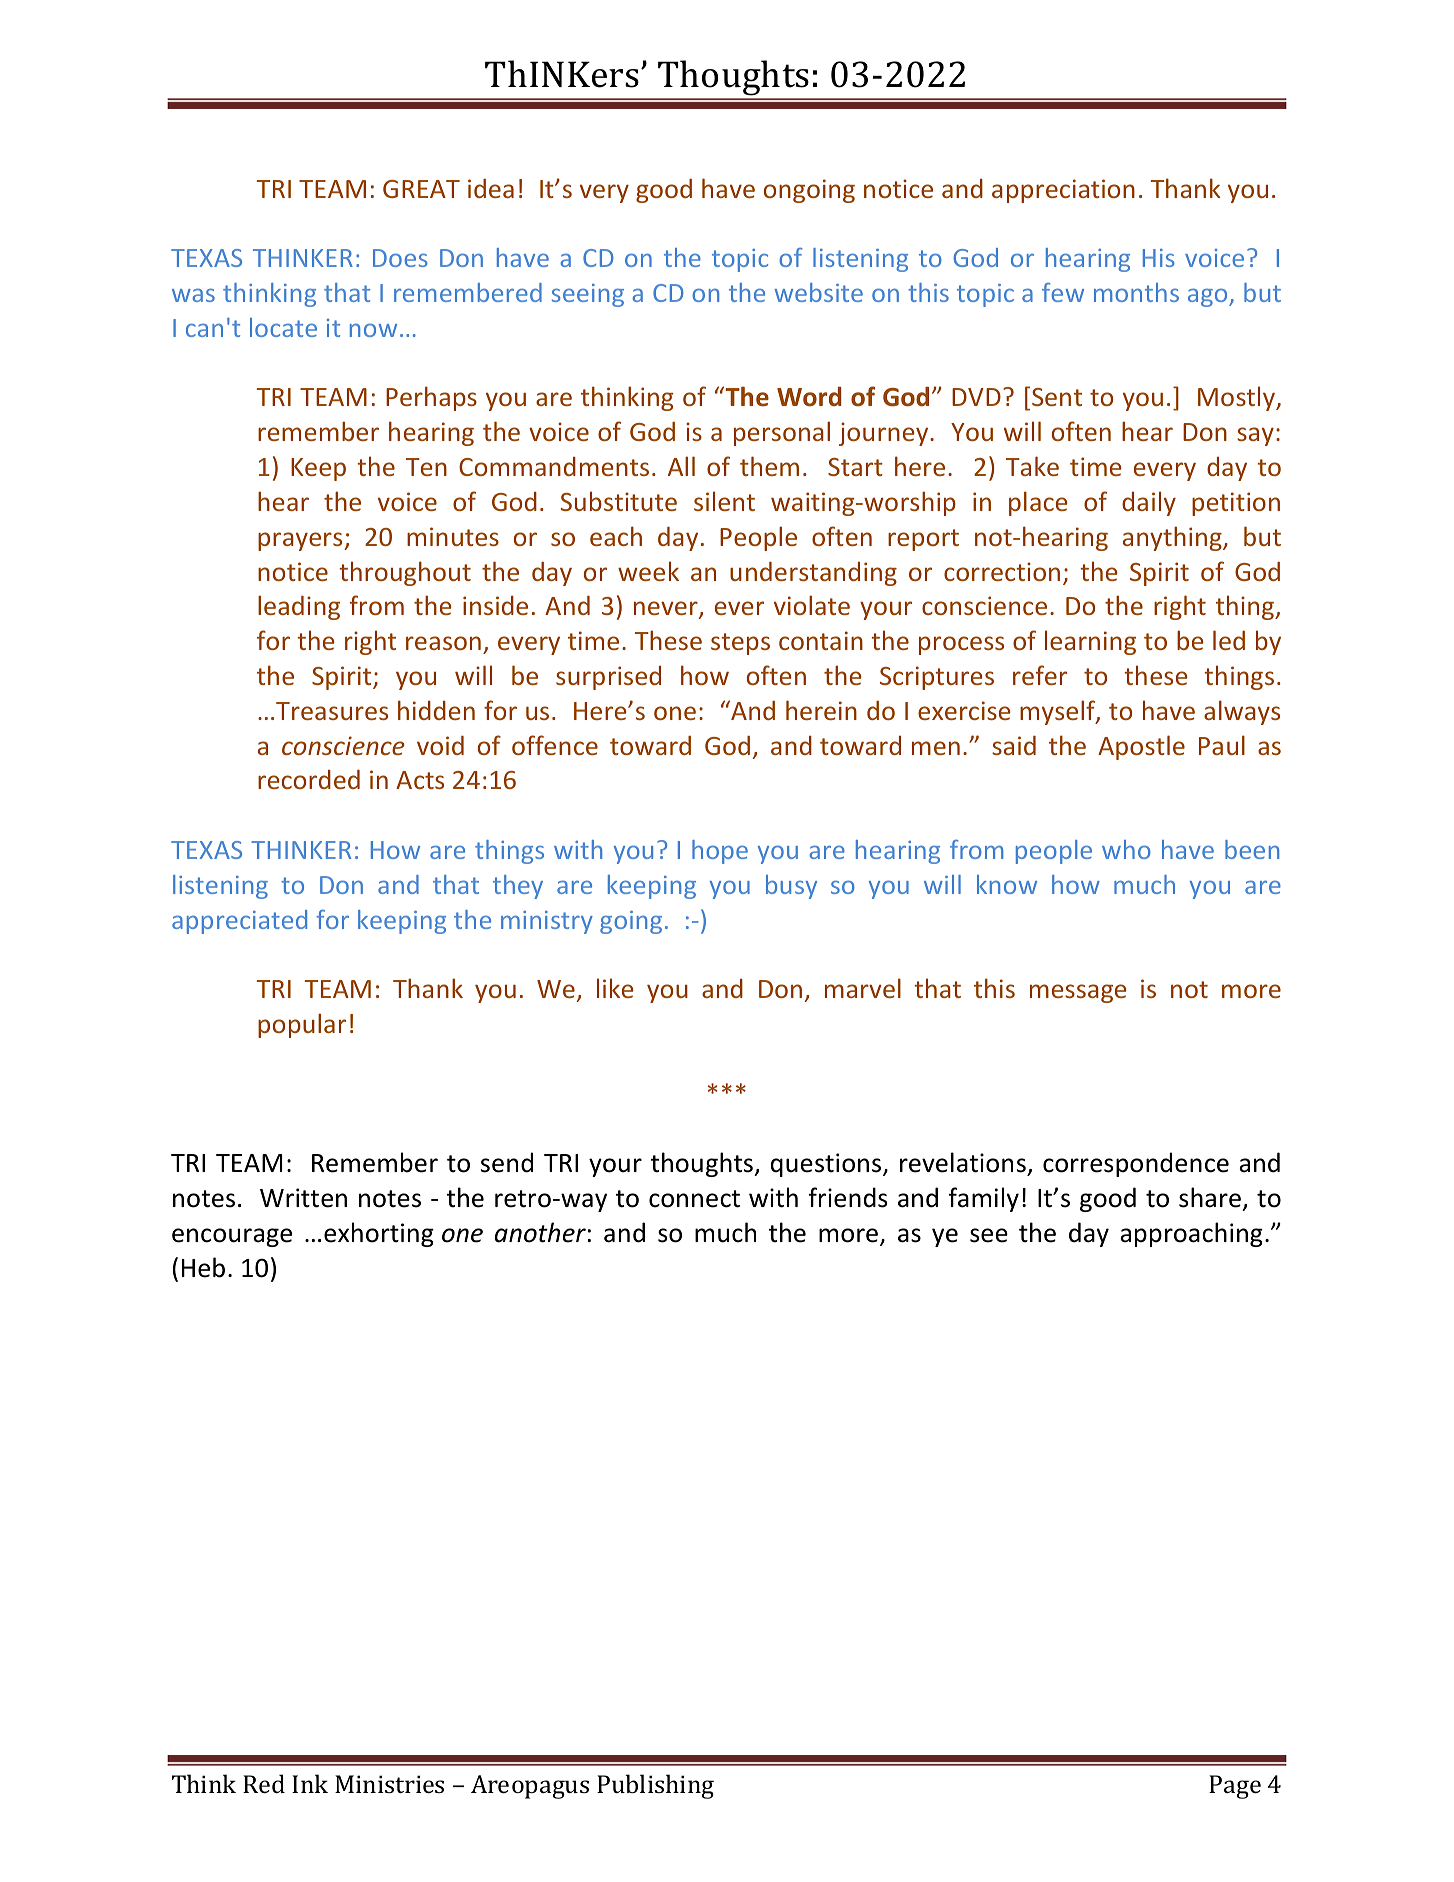 This page has width=1454, height=1882. What do you see at coordinates (694, 1199) in the page?
I see `connect` at bounding box center [694, 1199].
